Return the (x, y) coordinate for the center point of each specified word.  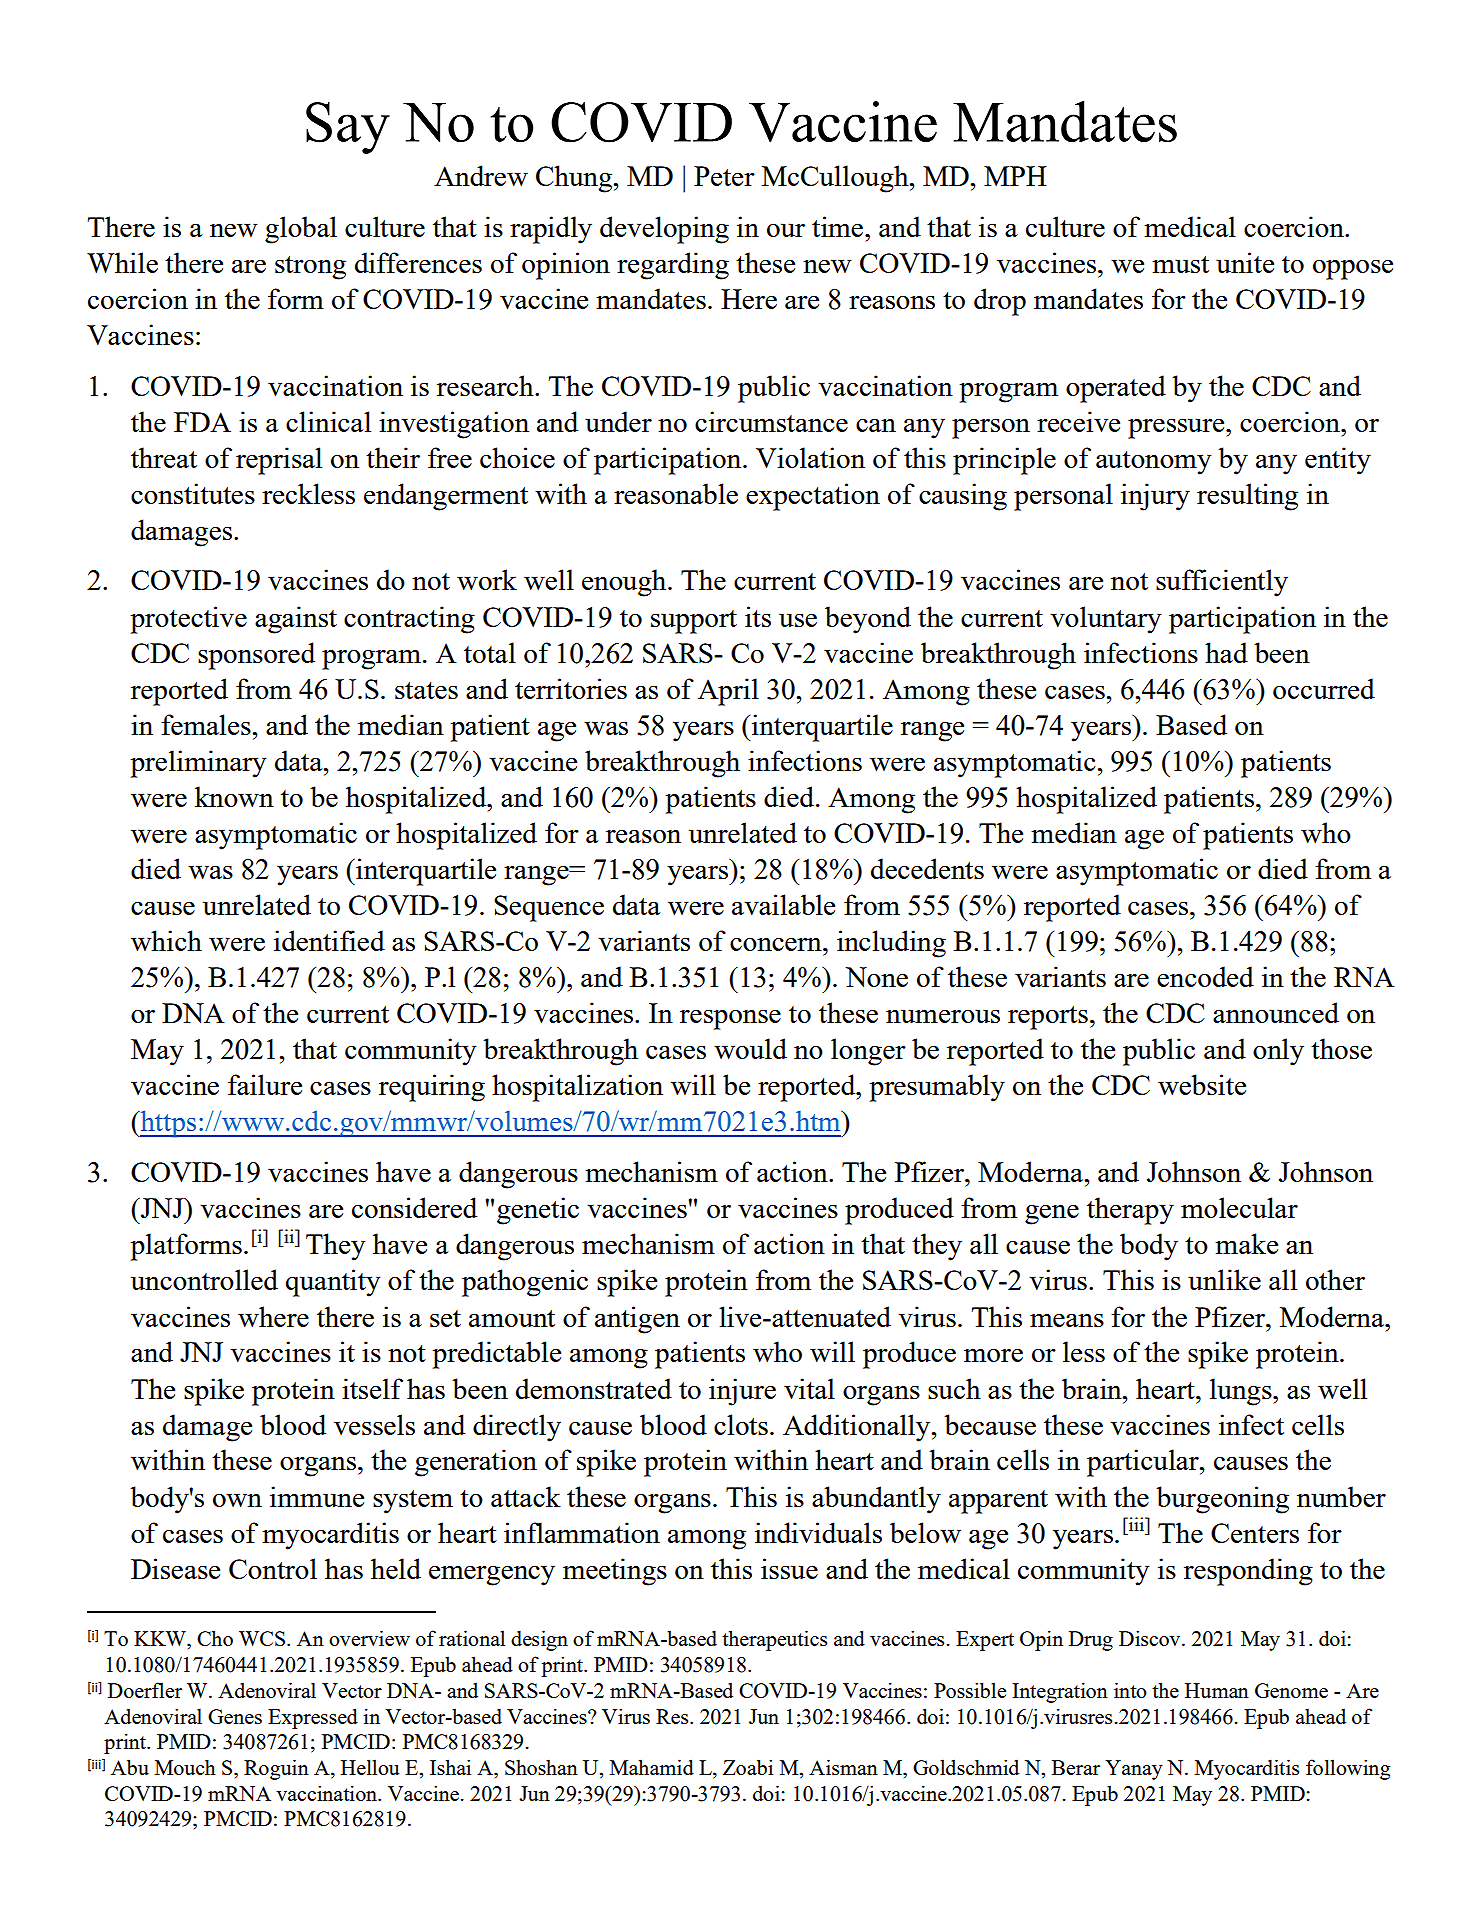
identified (329, 940)
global (301, 230)
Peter (724, 176)
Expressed (313, 1718)
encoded (1205, 976)
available (783, 904)
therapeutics (774, 1640)
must (1180, 264)
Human (1217, 1690)
